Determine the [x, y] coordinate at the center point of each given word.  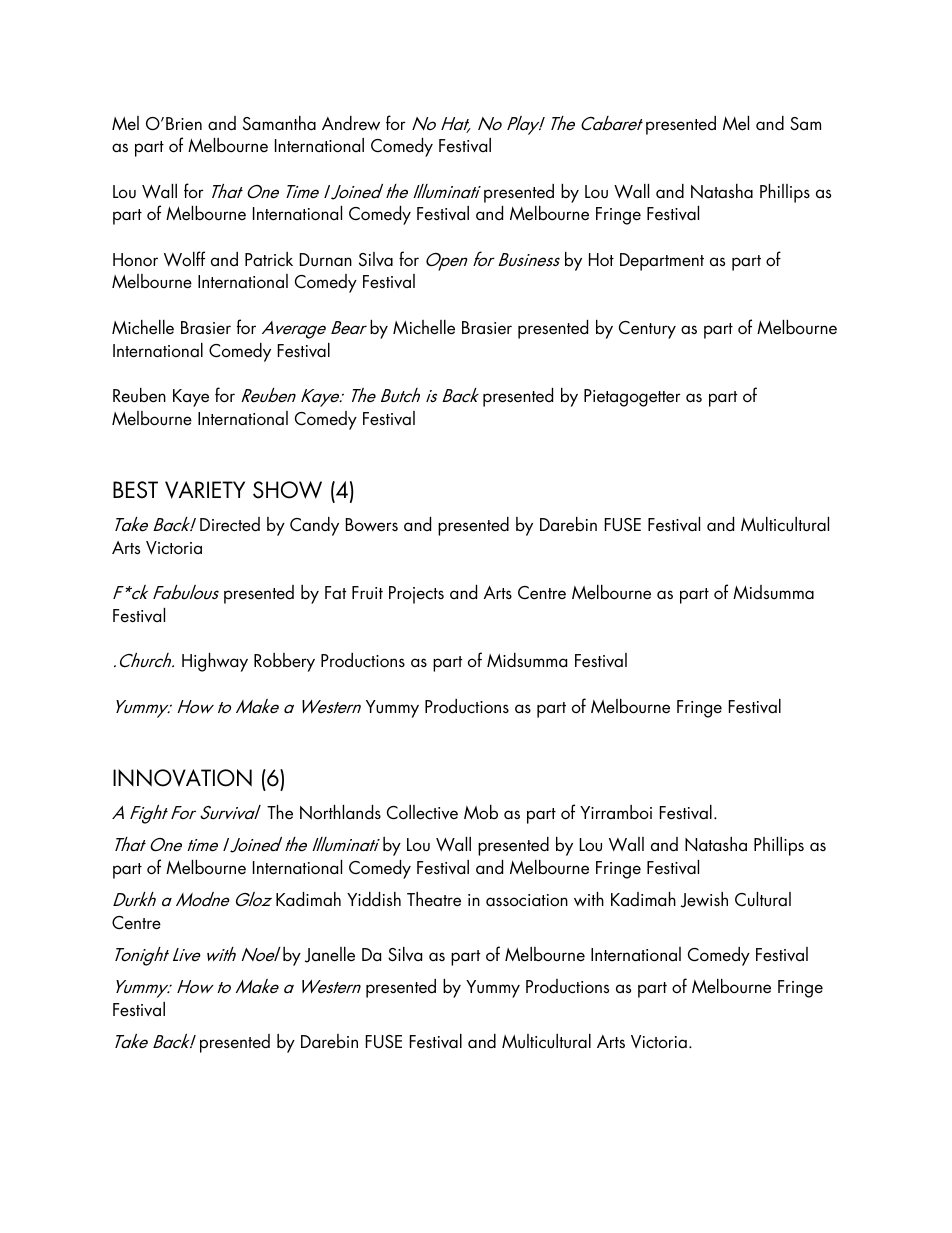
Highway [215, 662]
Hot [601, 260]
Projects [416, 595]
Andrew [351, 123]
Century [647, 330]
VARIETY [205, 490]
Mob [481, 812]
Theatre [434, 899]
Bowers [372, 524]
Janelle [330, 955]
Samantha [279, 123]
